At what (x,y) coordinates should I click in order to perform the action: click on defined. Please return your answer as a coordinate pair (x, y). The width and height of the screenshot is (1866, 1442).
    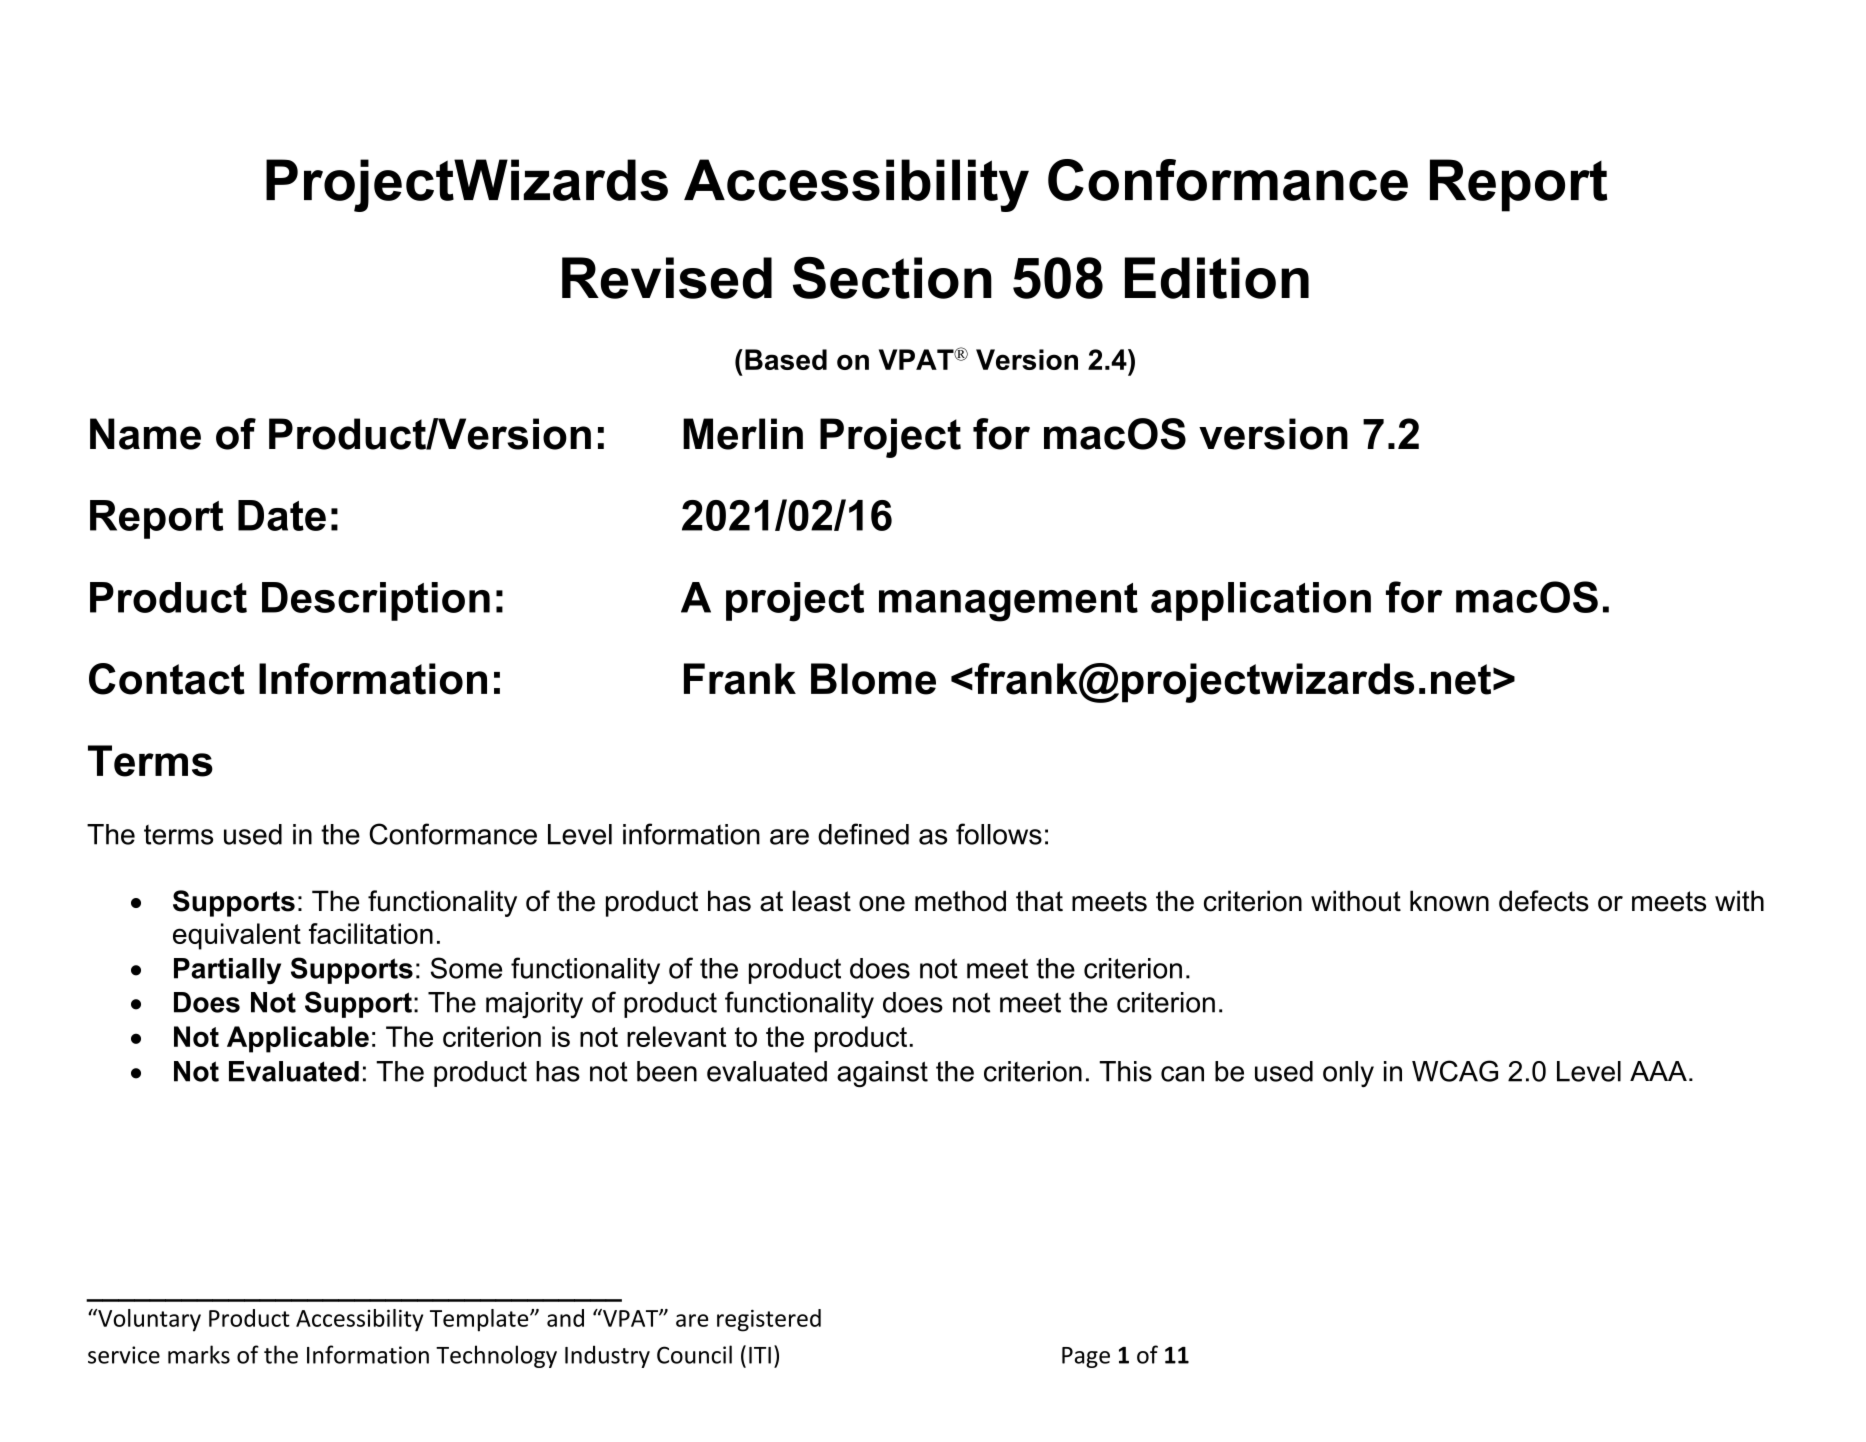
    Looking at the image, I should click on (863, 834).
